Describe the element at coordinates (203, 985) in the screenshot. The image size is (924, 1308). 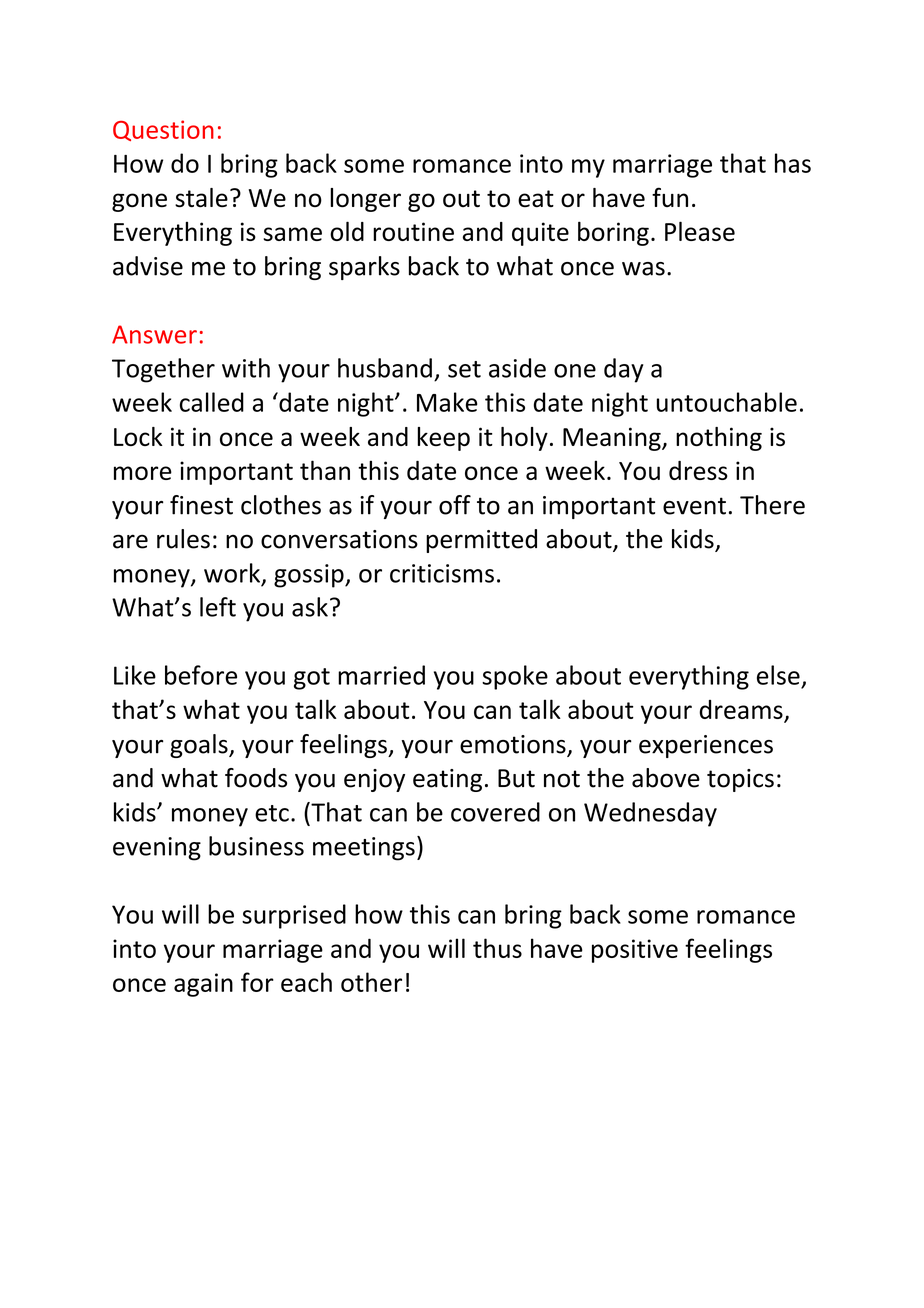
I see `again` at that location.
